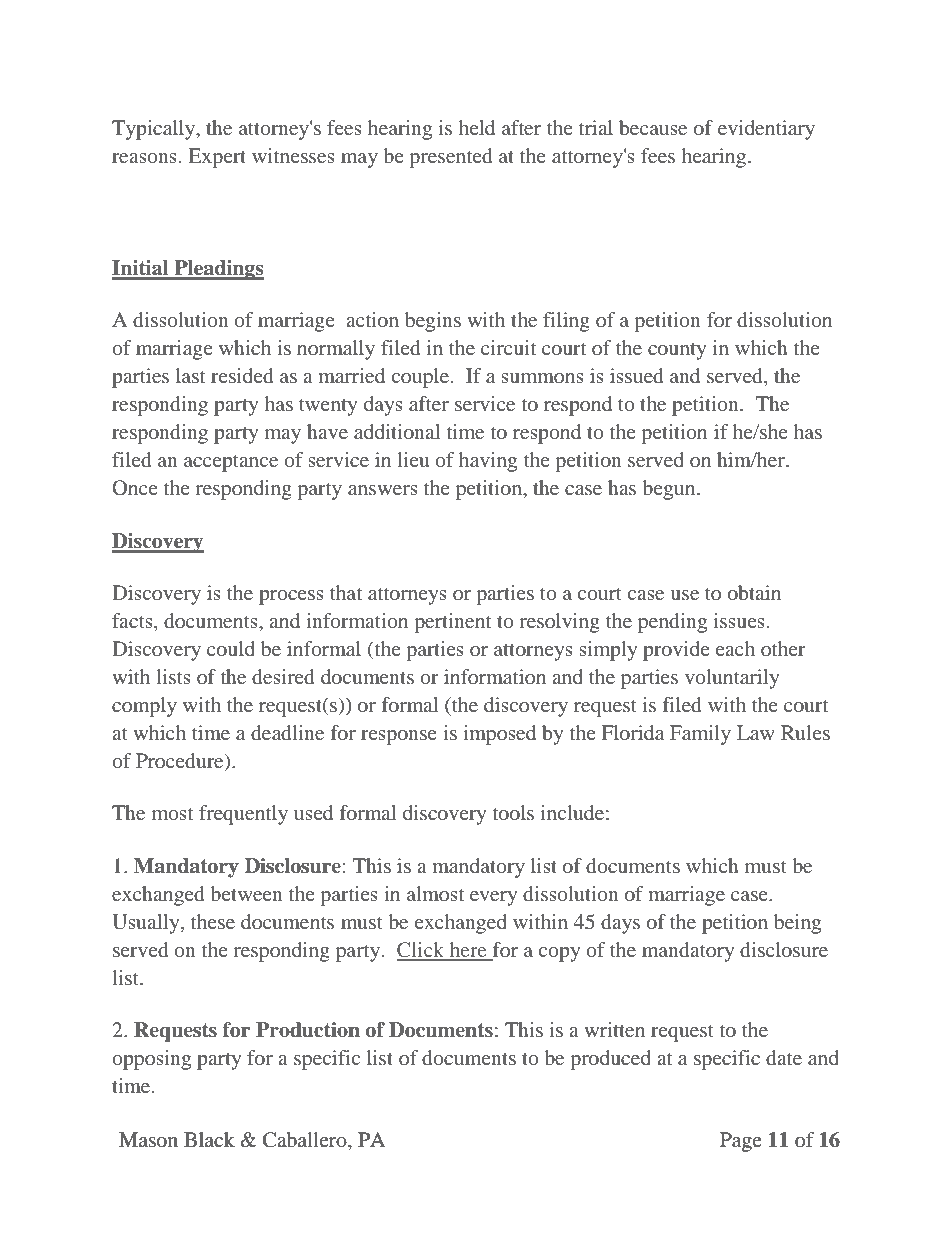 The width and height of the screenshot is (952, 1233). What do you see at coordinates (741, 1142) in the screenshot?
I see `Page` at bounding box center [741, 1142].
